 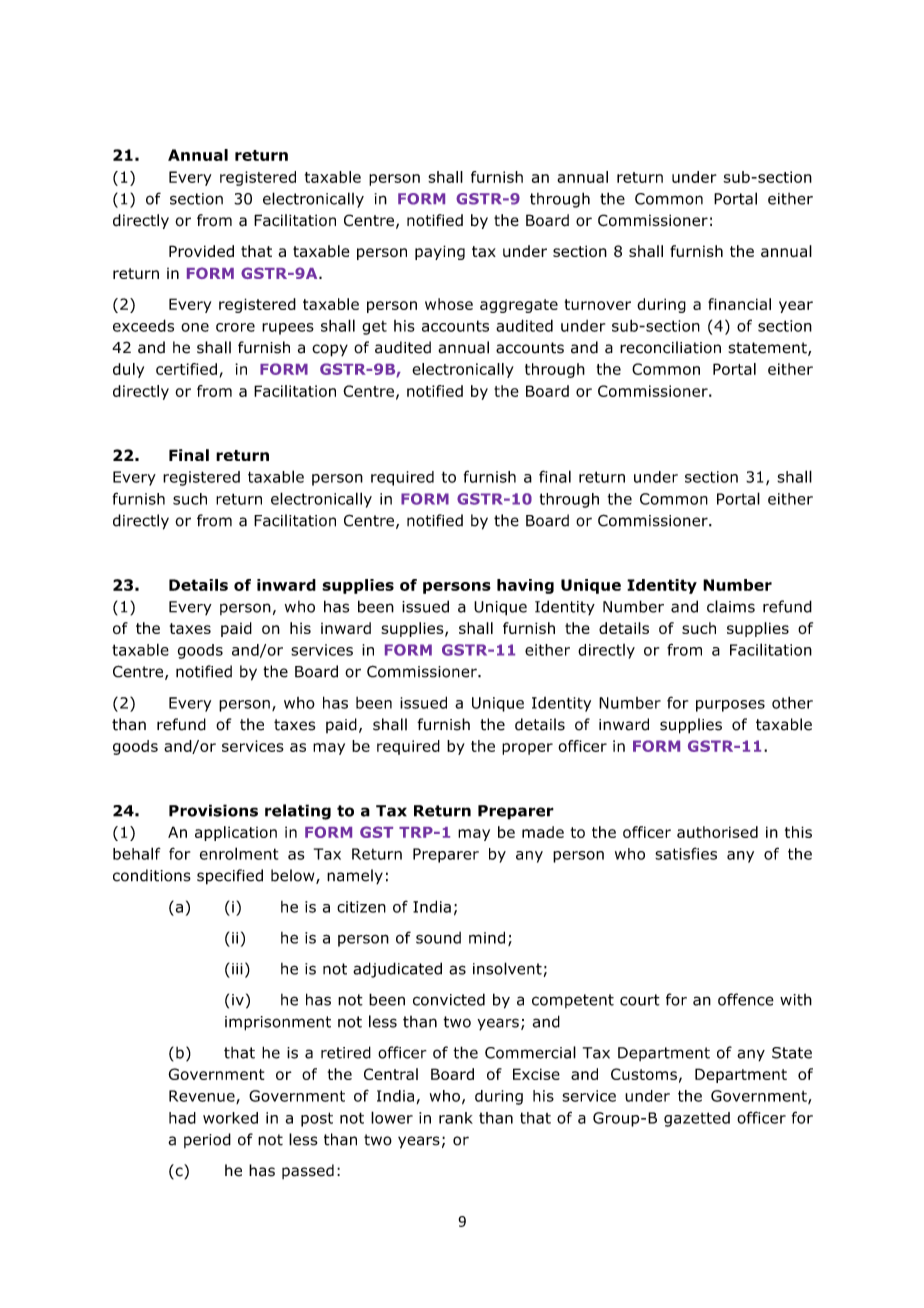 I want to click on iii, so click(x=237, y=969).
